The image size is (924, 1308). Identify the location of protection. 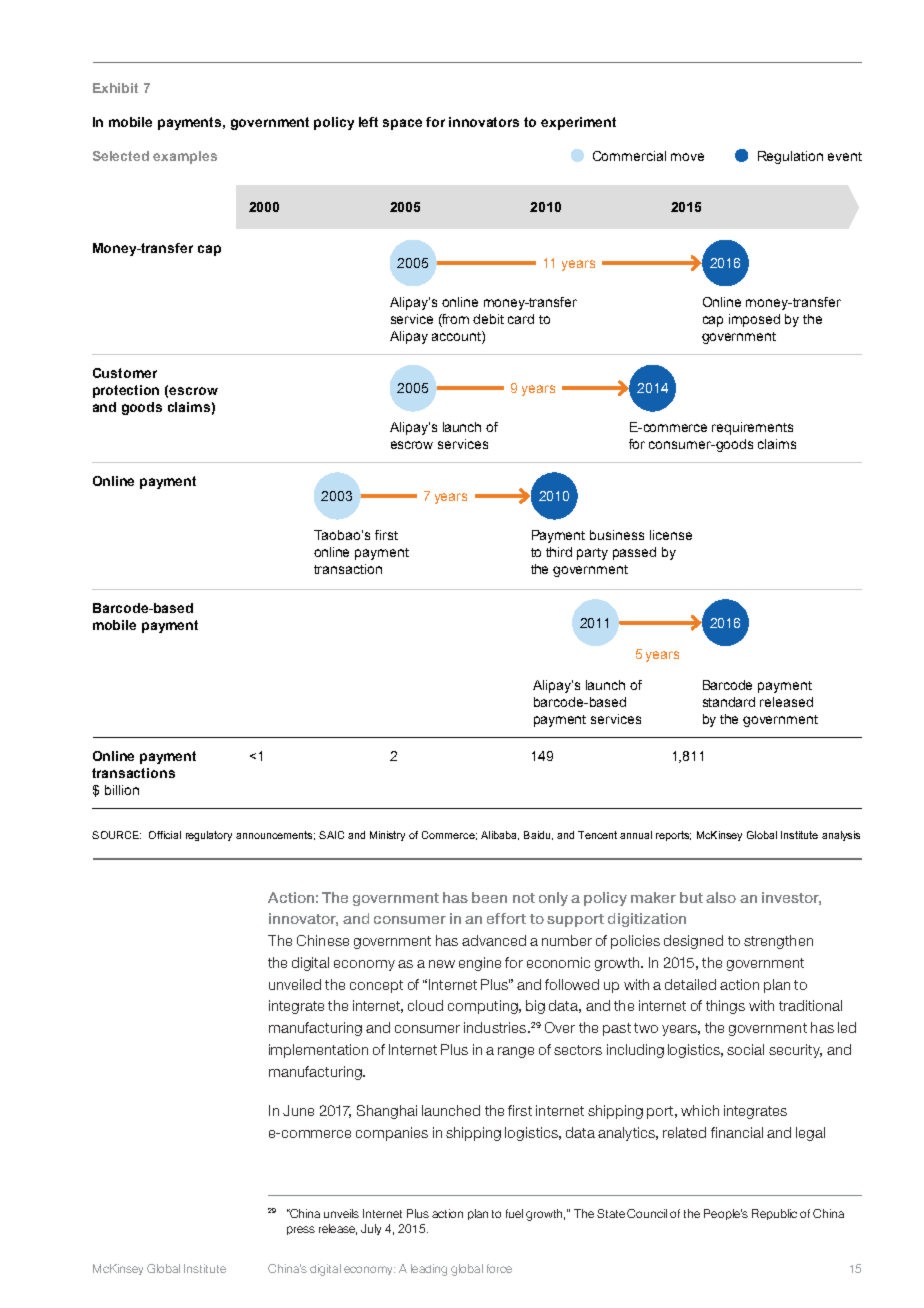
(126, 391).
